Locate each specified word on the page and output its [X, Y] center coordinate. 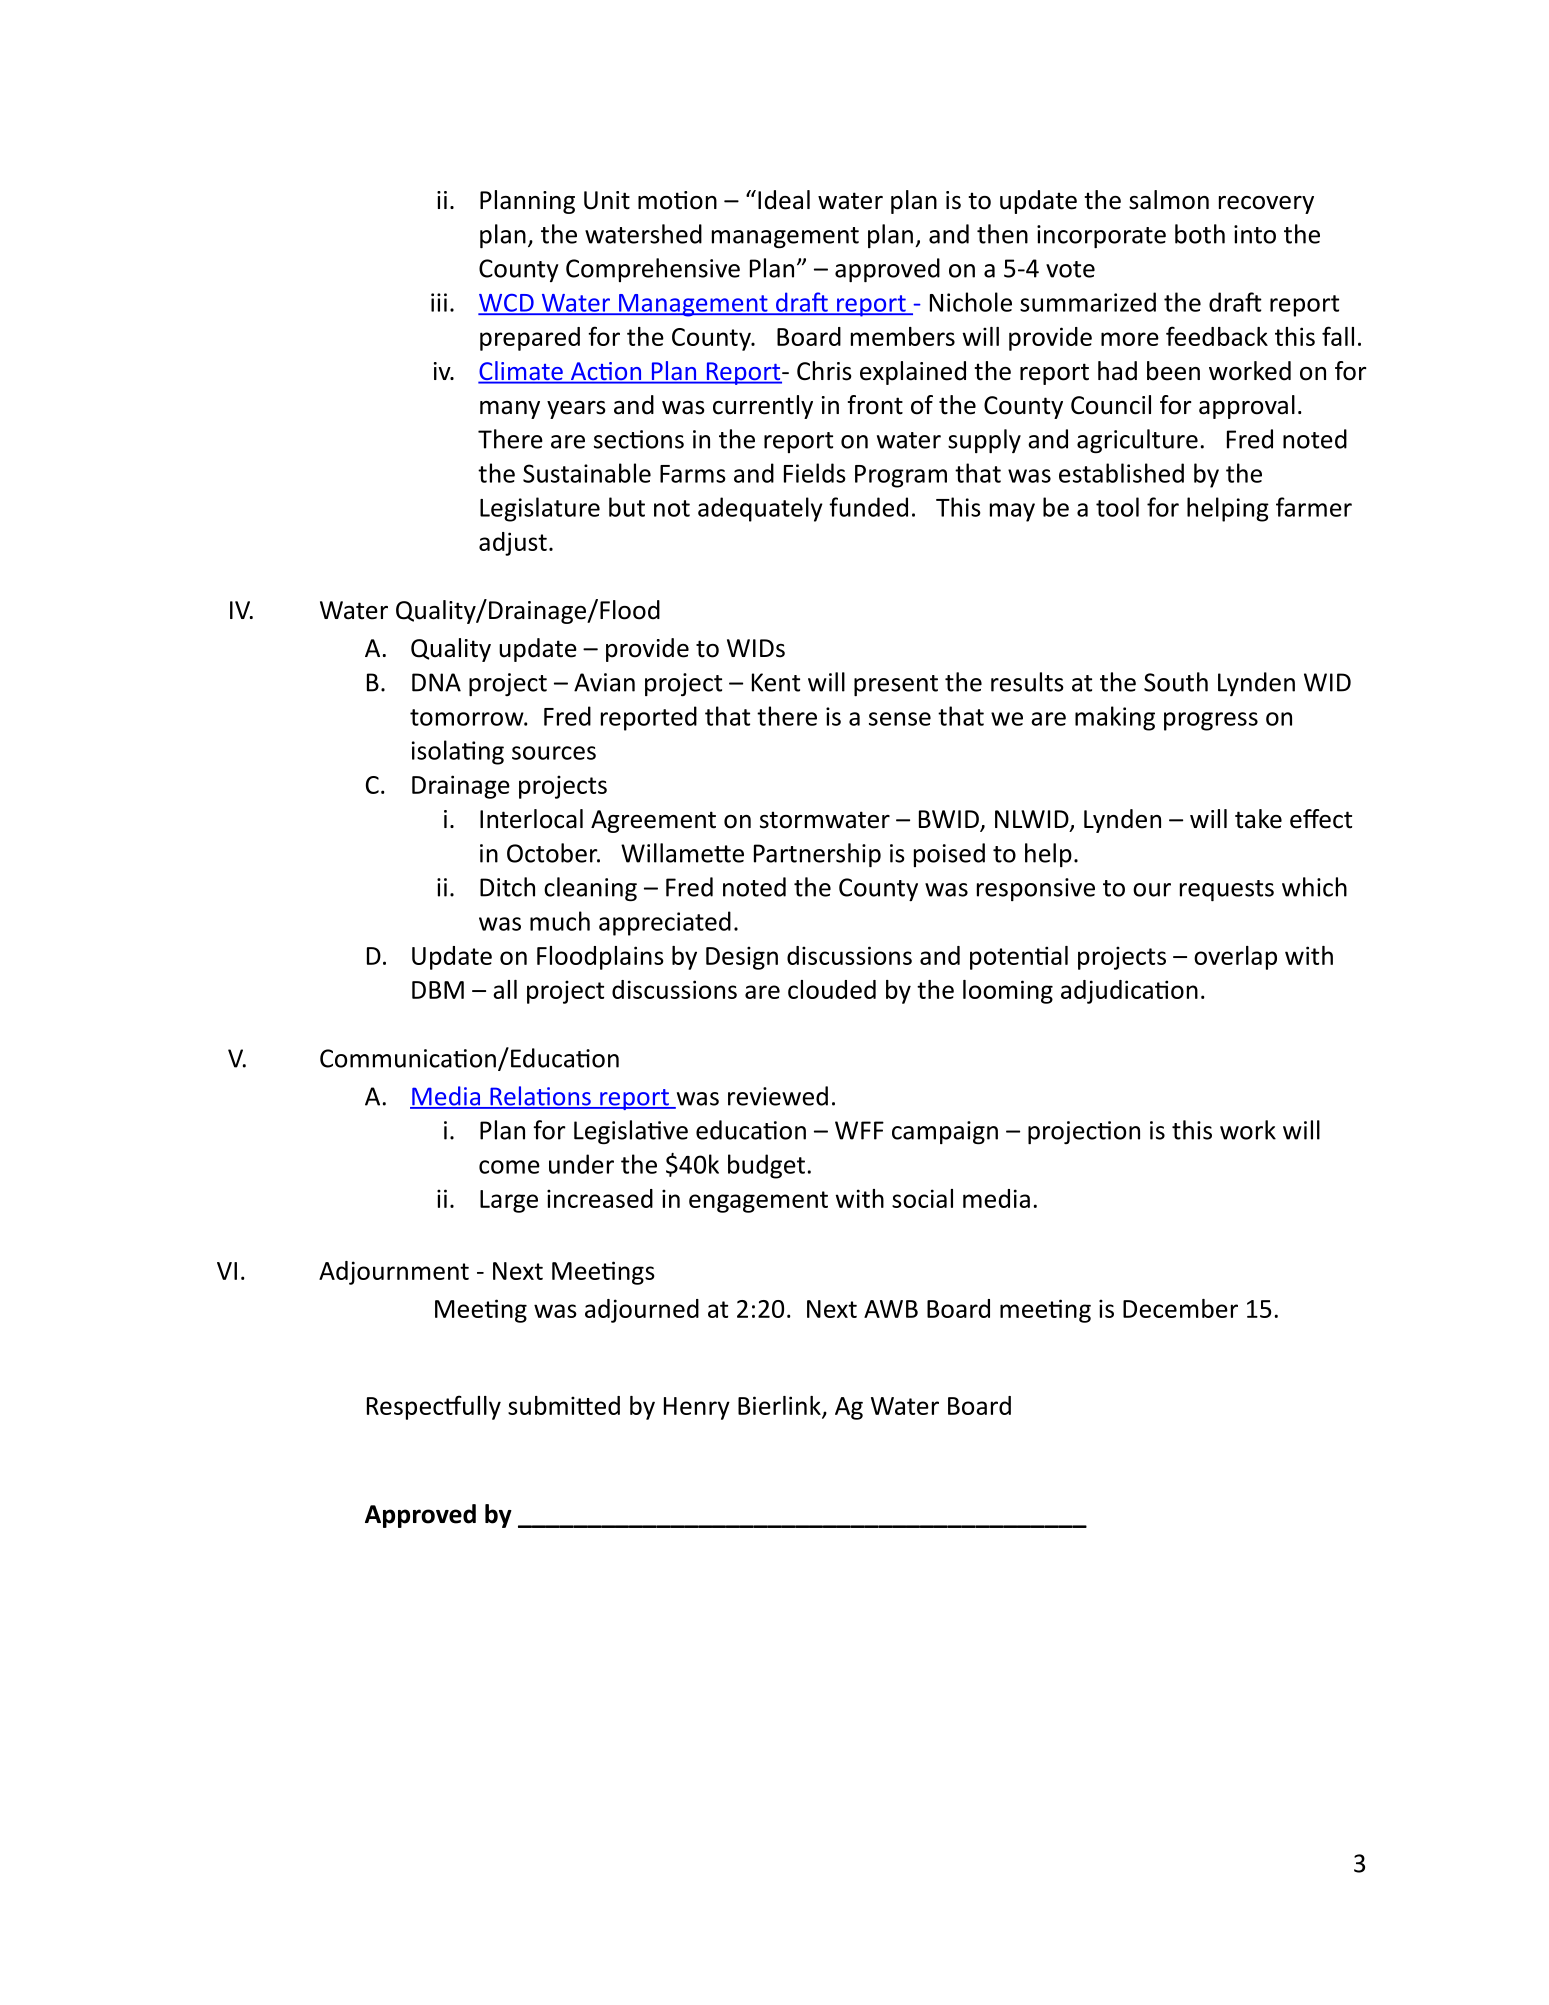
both [1200, 234]
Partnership [817, 855]
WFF [859, 1130]
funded [868, 507]
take [1258, 819]
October [553, 853]
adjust [513, 544]
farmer [1314, 507]
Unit [607, 200]
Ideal [784, 200]
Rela [512, 1097]
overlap [1235, 958]
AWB [891, 1309]
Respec [406, 1408]
